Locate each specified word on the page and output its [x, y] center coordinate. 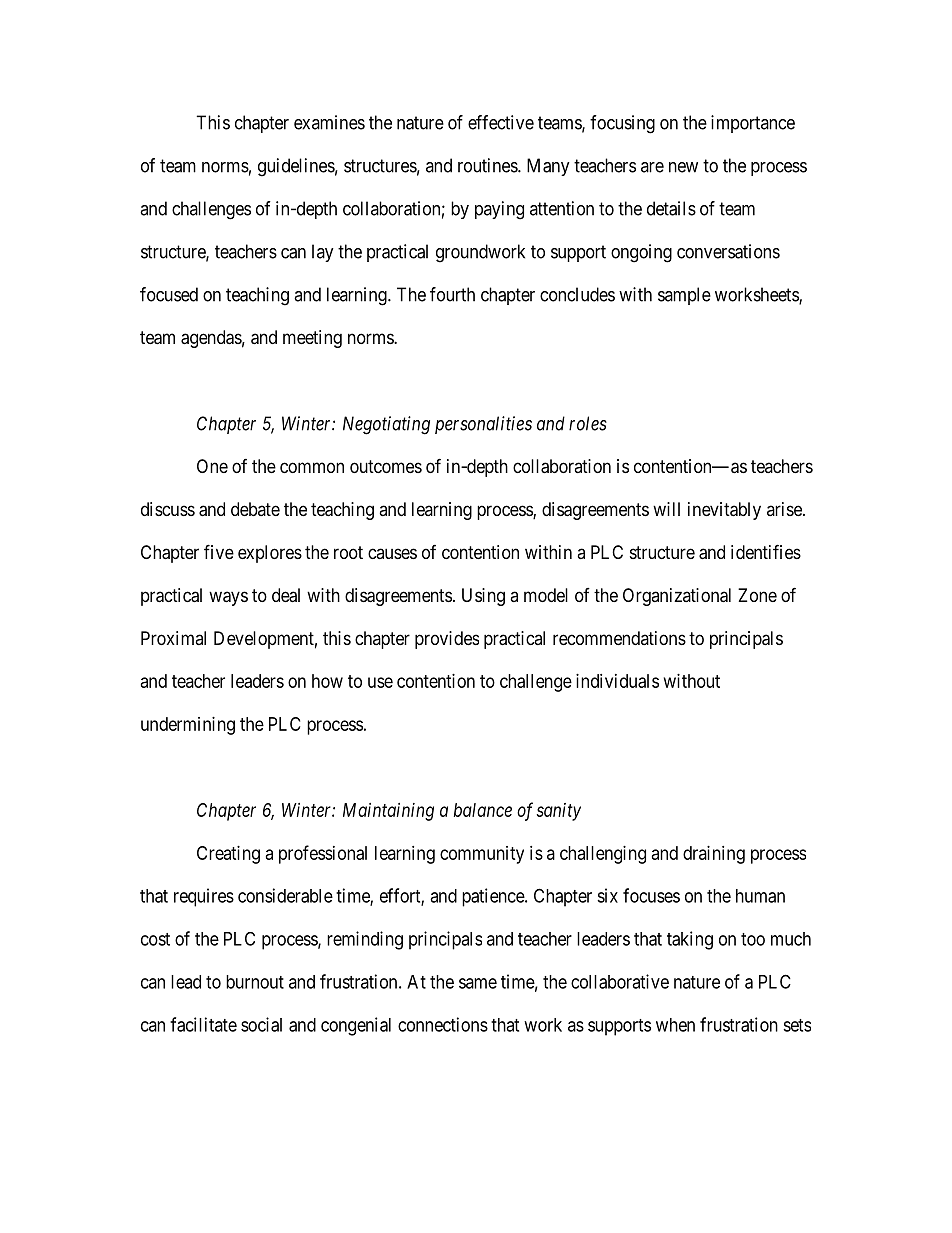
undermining [188, 726]
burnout [255, 982]
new [683, 167]
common [312, 467]
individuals [617, 681]
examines [329, 122]
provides [447, 640]
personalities [483, 425]
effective [501, 122]
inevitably [724, 511]
